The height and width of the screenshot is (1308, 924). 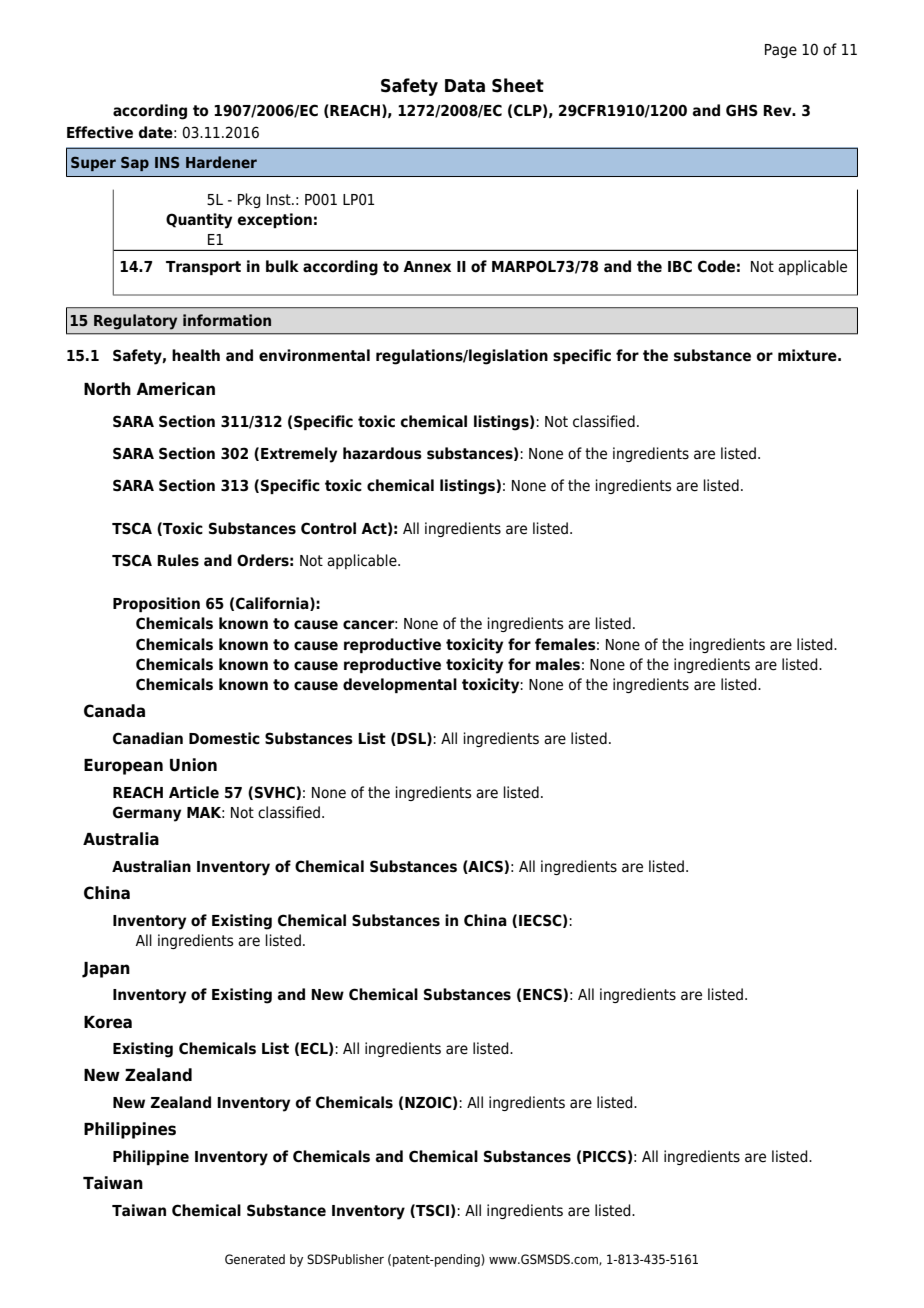 What do you see at coordinates (255, 1259) in the screenshot?
I see `Generated` at bounding box center [255, 1259].
